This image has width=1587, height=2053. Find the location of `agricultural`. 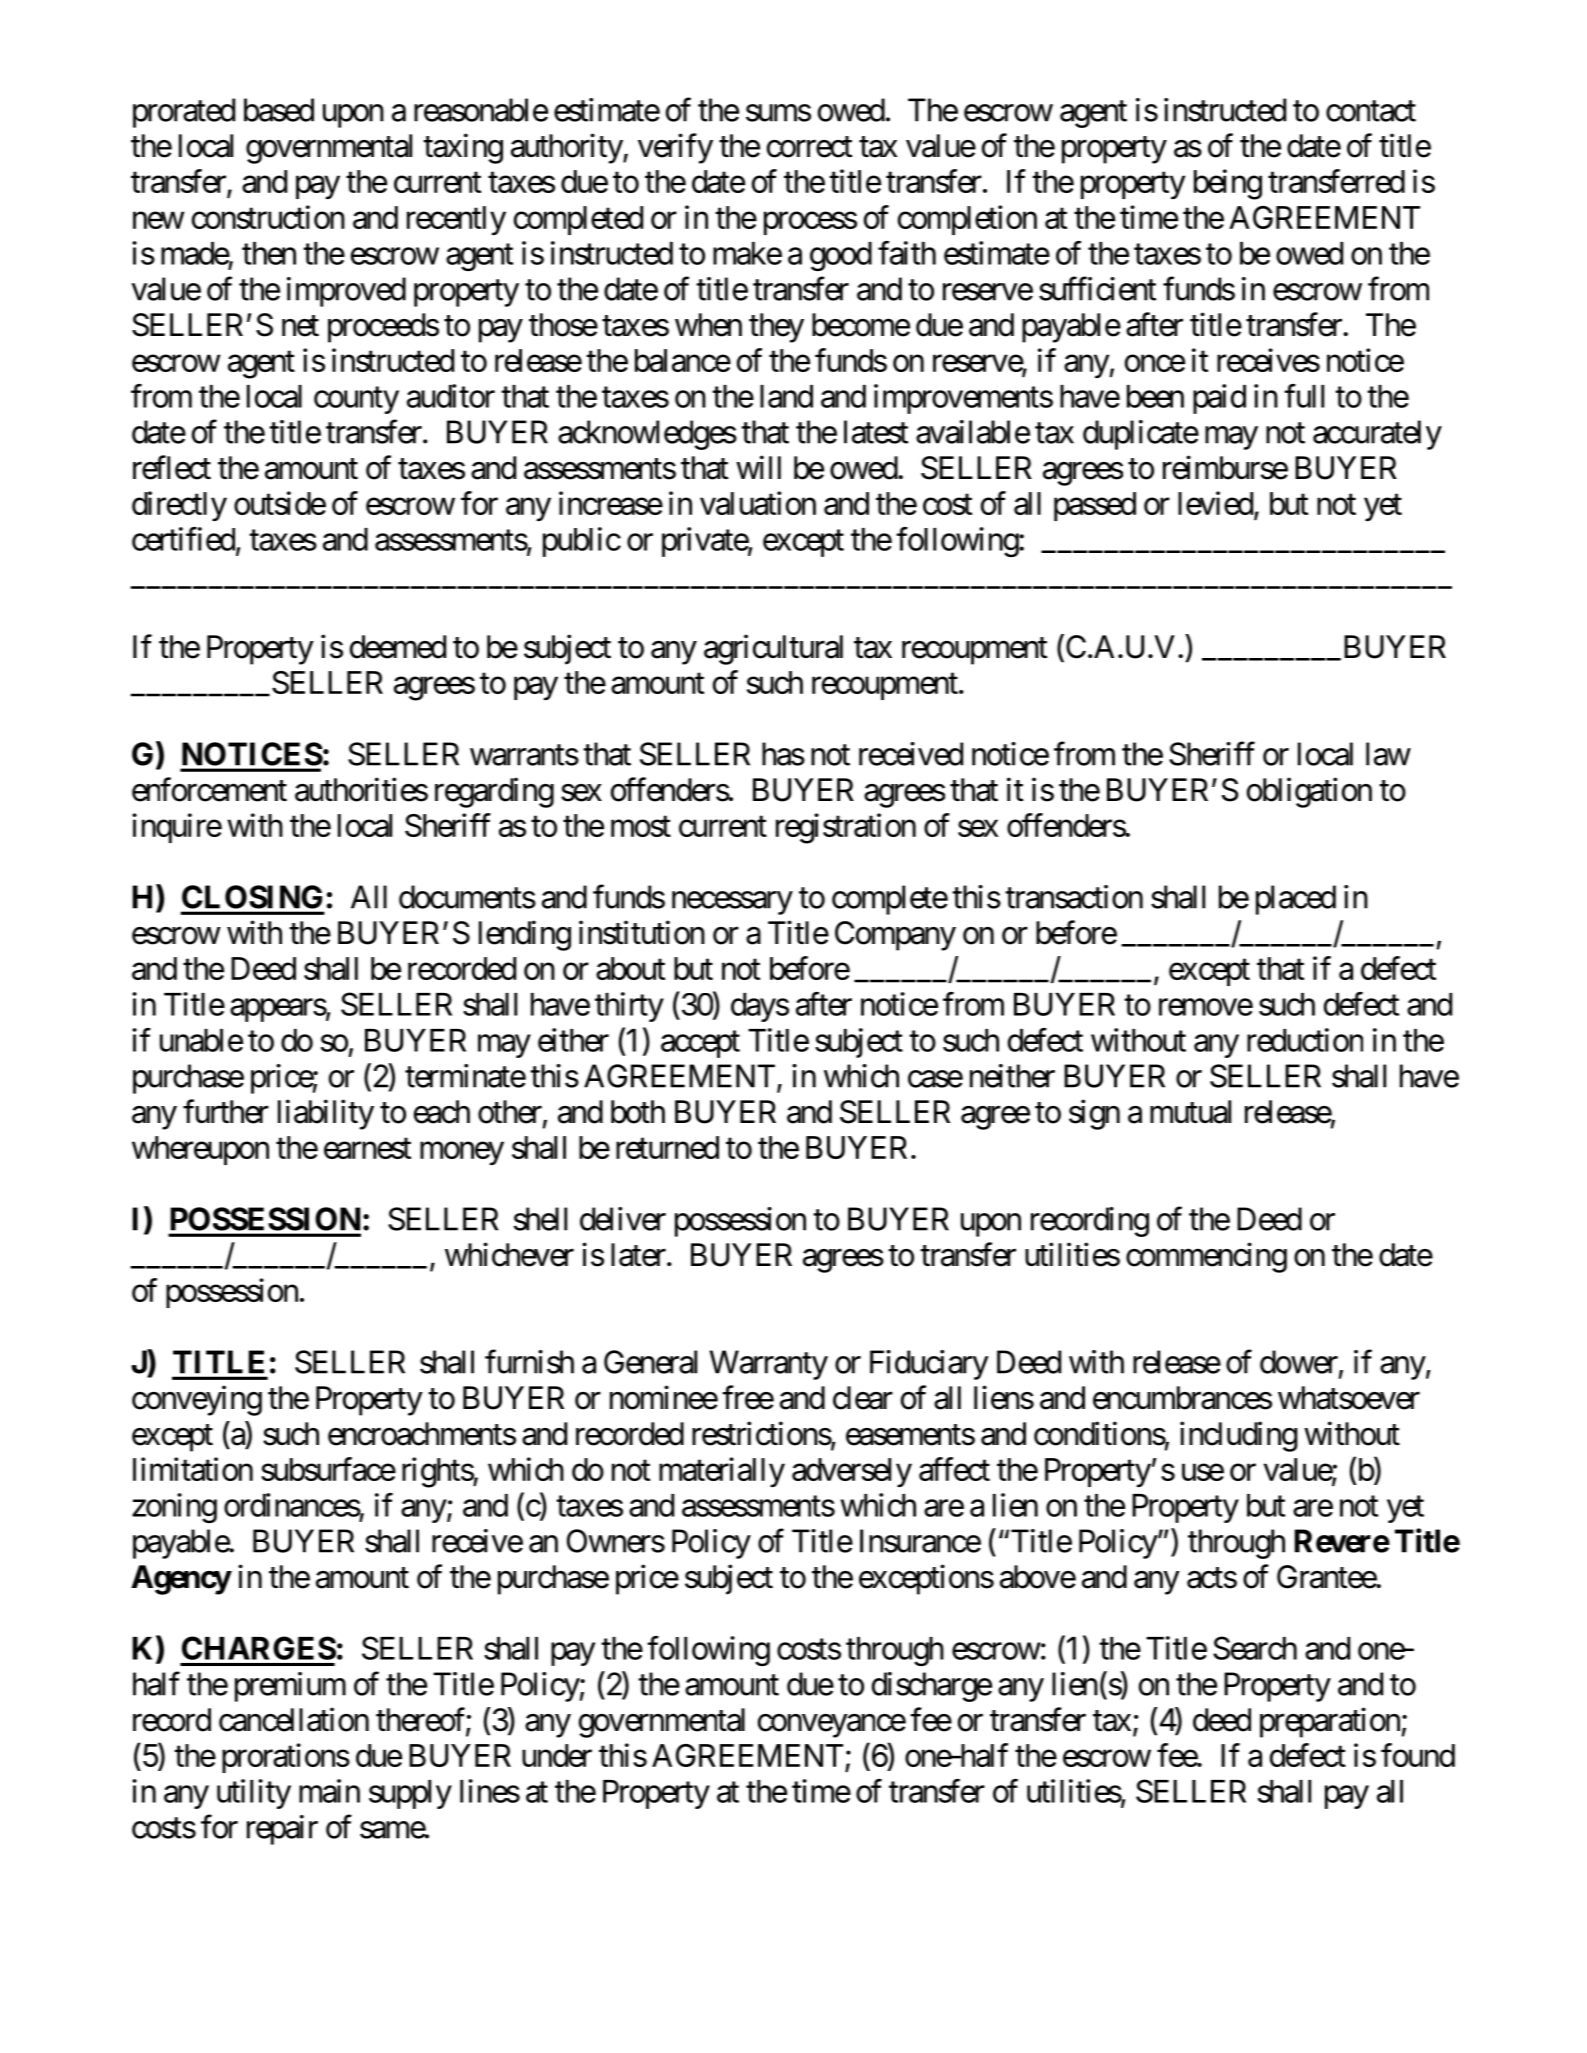

agricultural is located at coordinates (773, 649).
